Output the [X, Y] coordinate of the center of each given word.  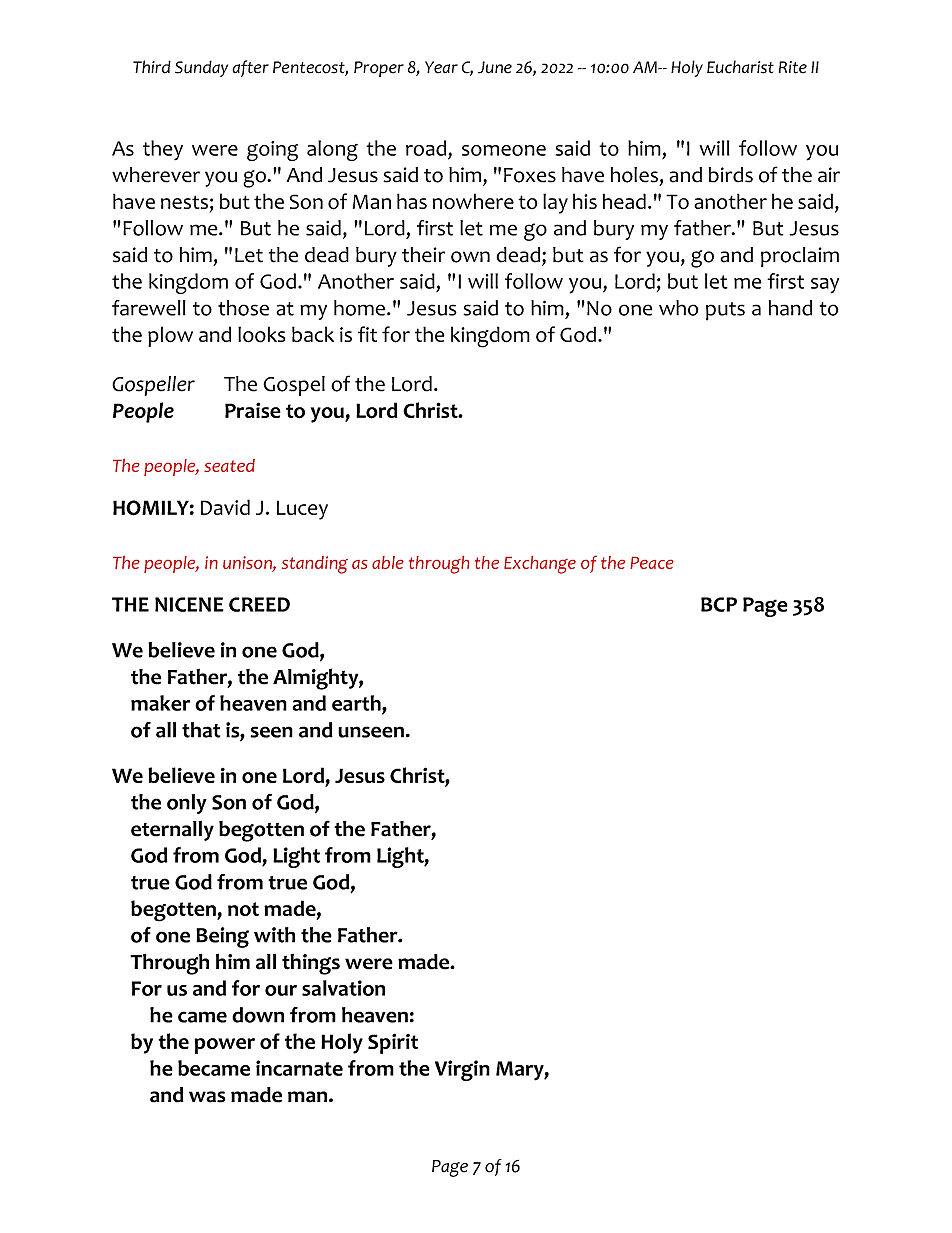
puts [725, 311]
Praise [253, 410]
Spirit [393, 1043]
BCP [719, 604]
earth [357, 703]
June [495, 67]
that [201, 730]
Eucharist [740, 67]
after [250, 68]
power [224, 1046]
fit [367, 334]
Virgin [462, 1070]
